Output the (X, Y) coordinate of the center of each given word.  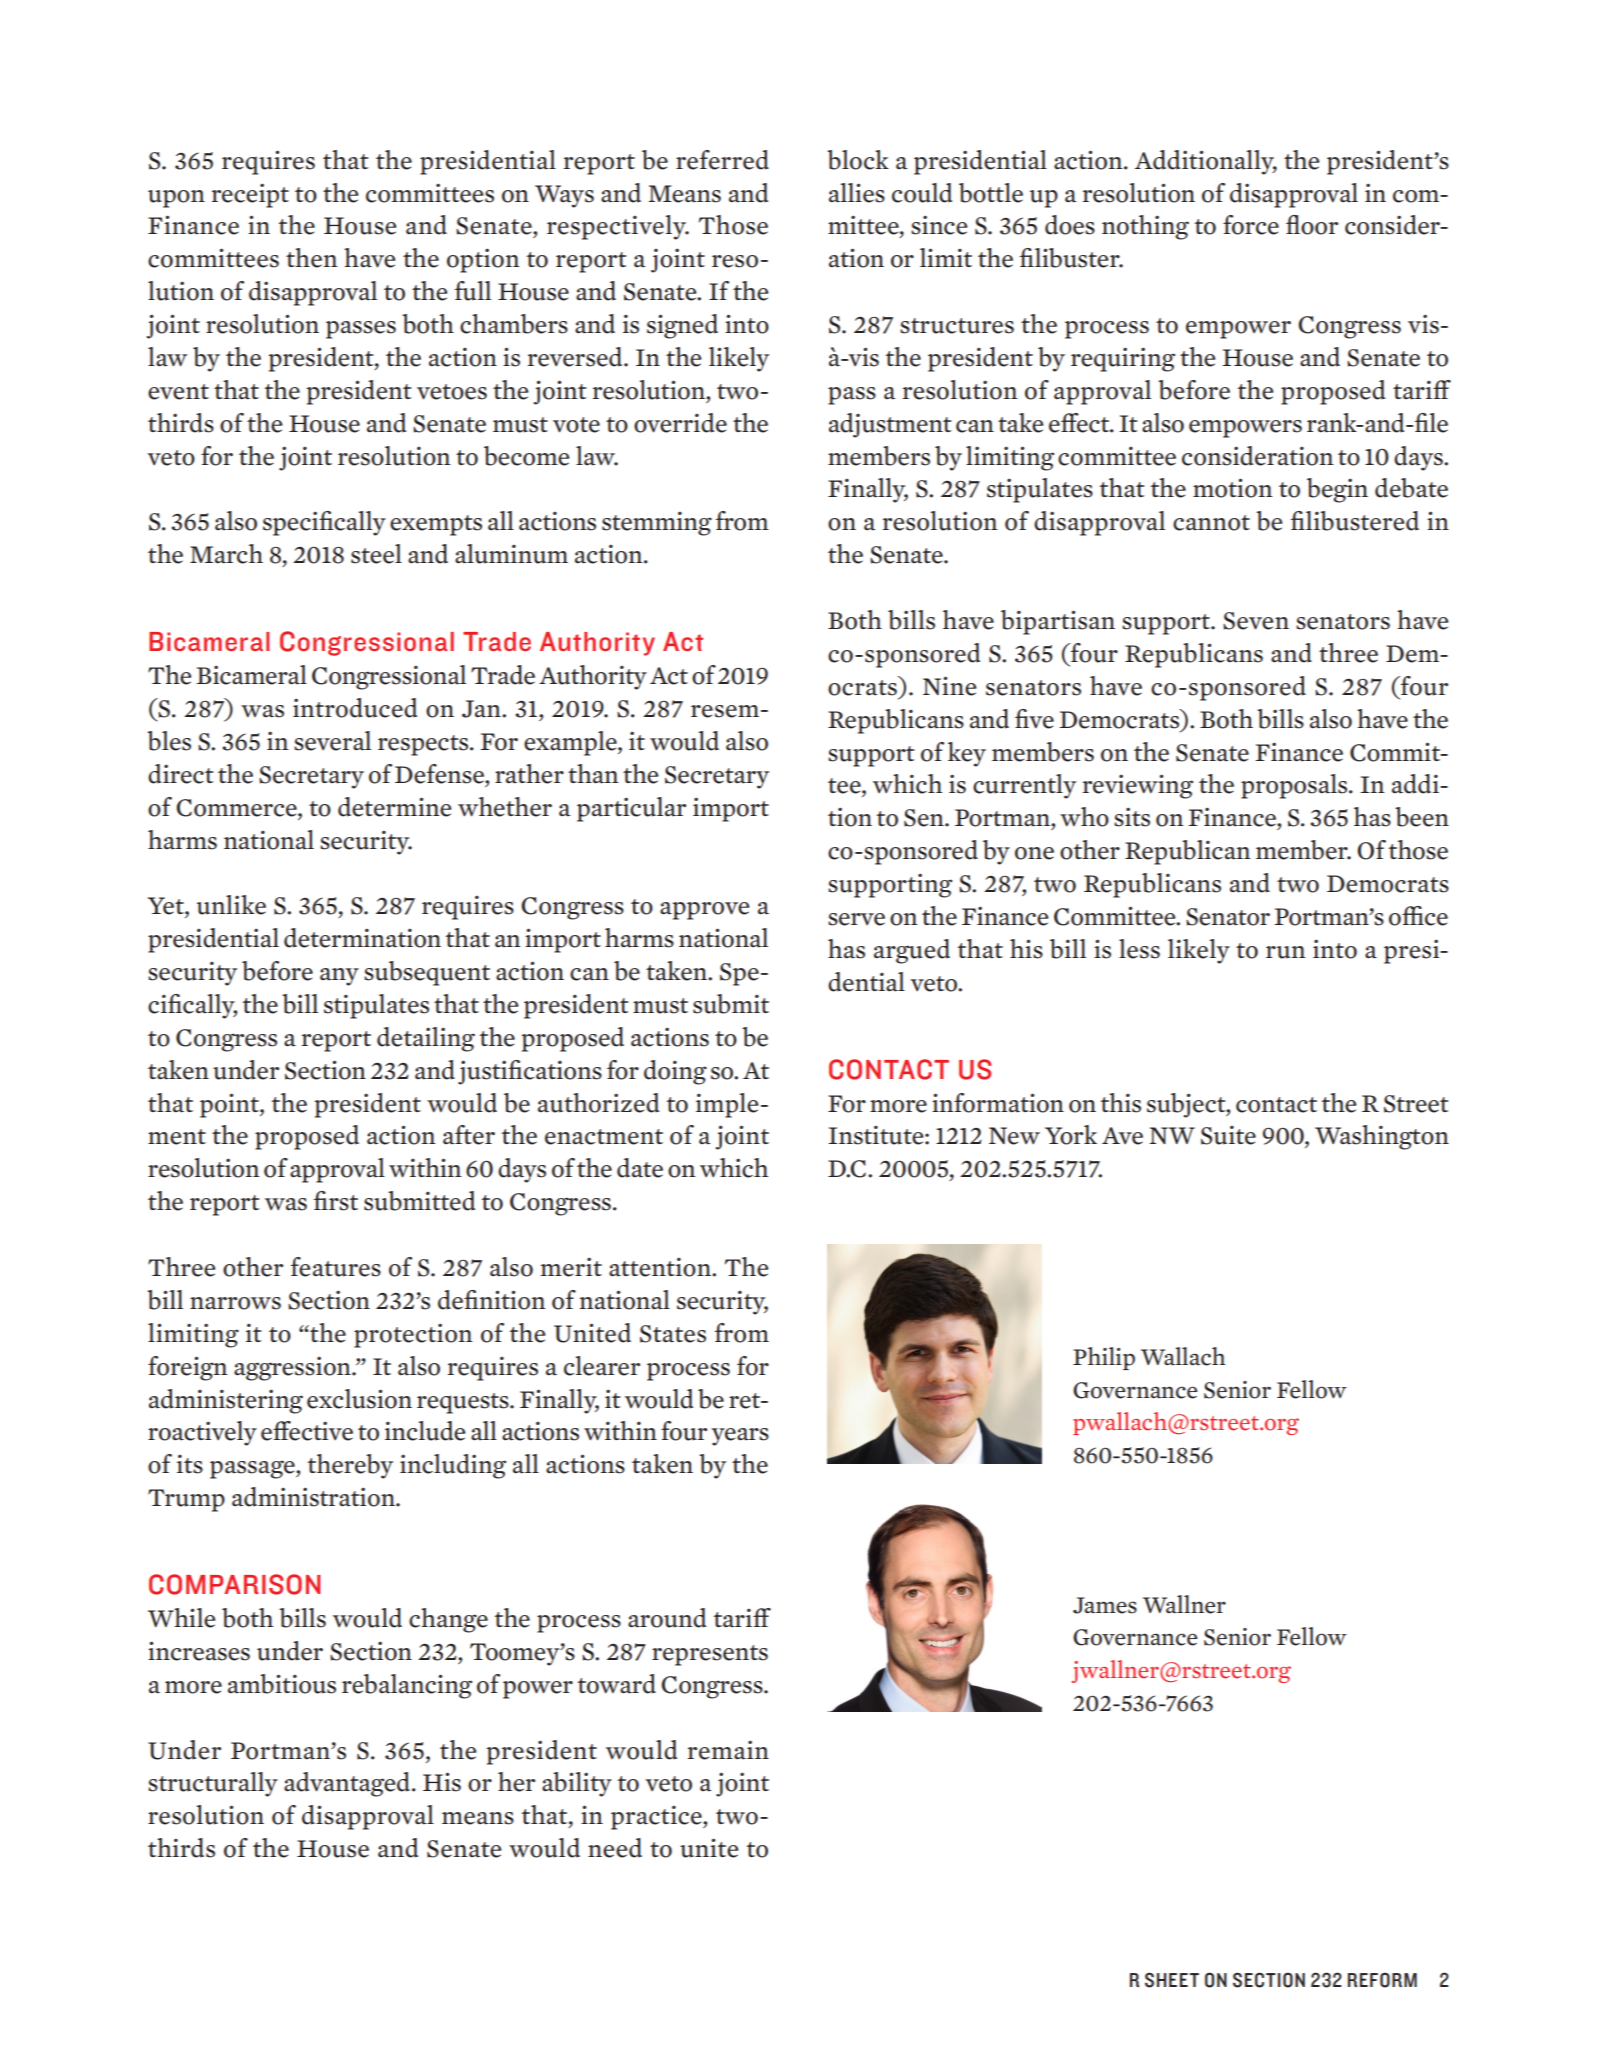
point (230, 1105)
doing (675, 1072)
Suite (1228, 1135)
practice (657, 1818)
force (1251, 225)
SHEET (1172, 1980)
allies (857, 193)
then (312, 258)
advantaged (347, 1784)
